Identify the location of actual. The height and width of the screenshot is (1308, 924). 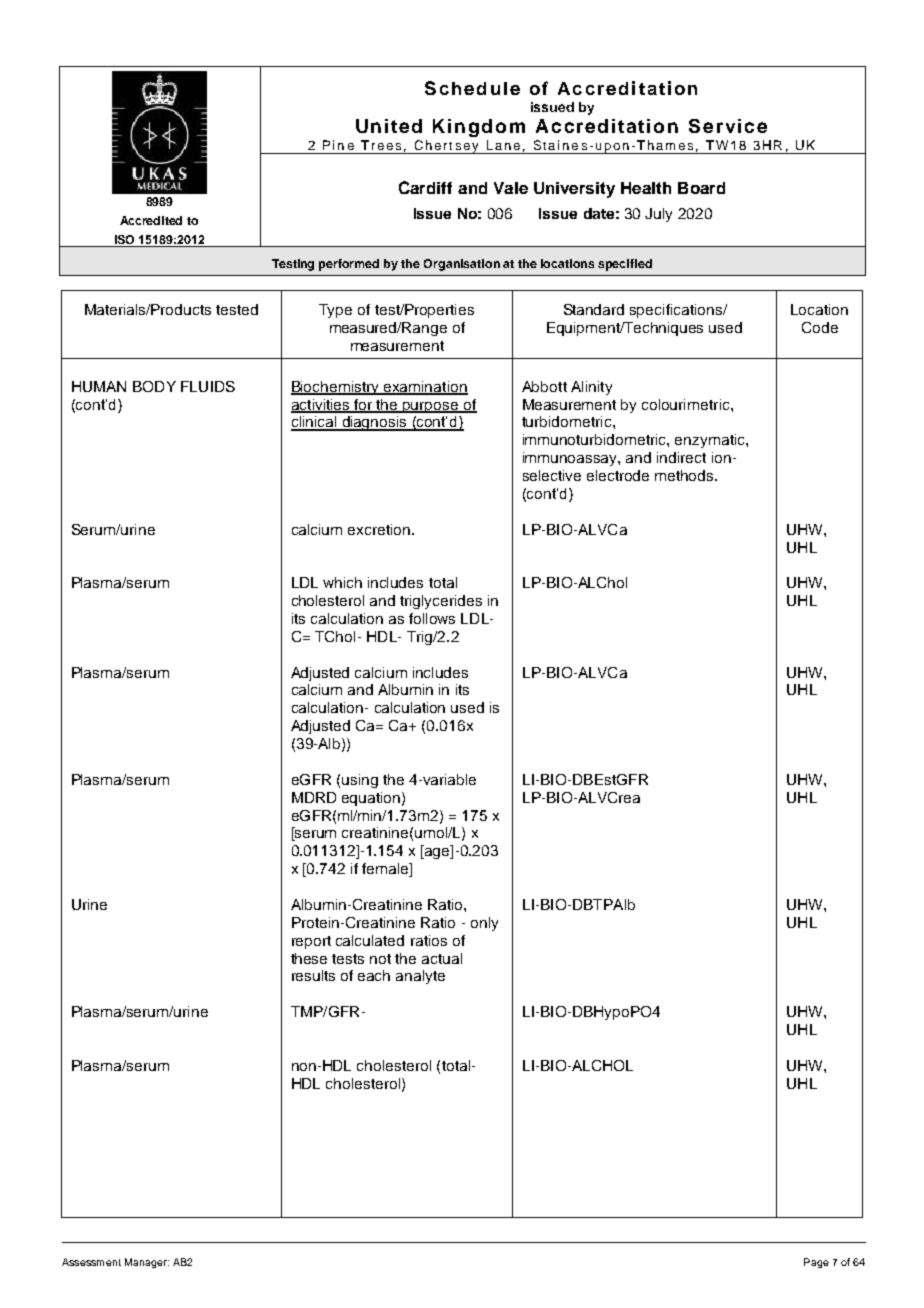
(442, 958).
